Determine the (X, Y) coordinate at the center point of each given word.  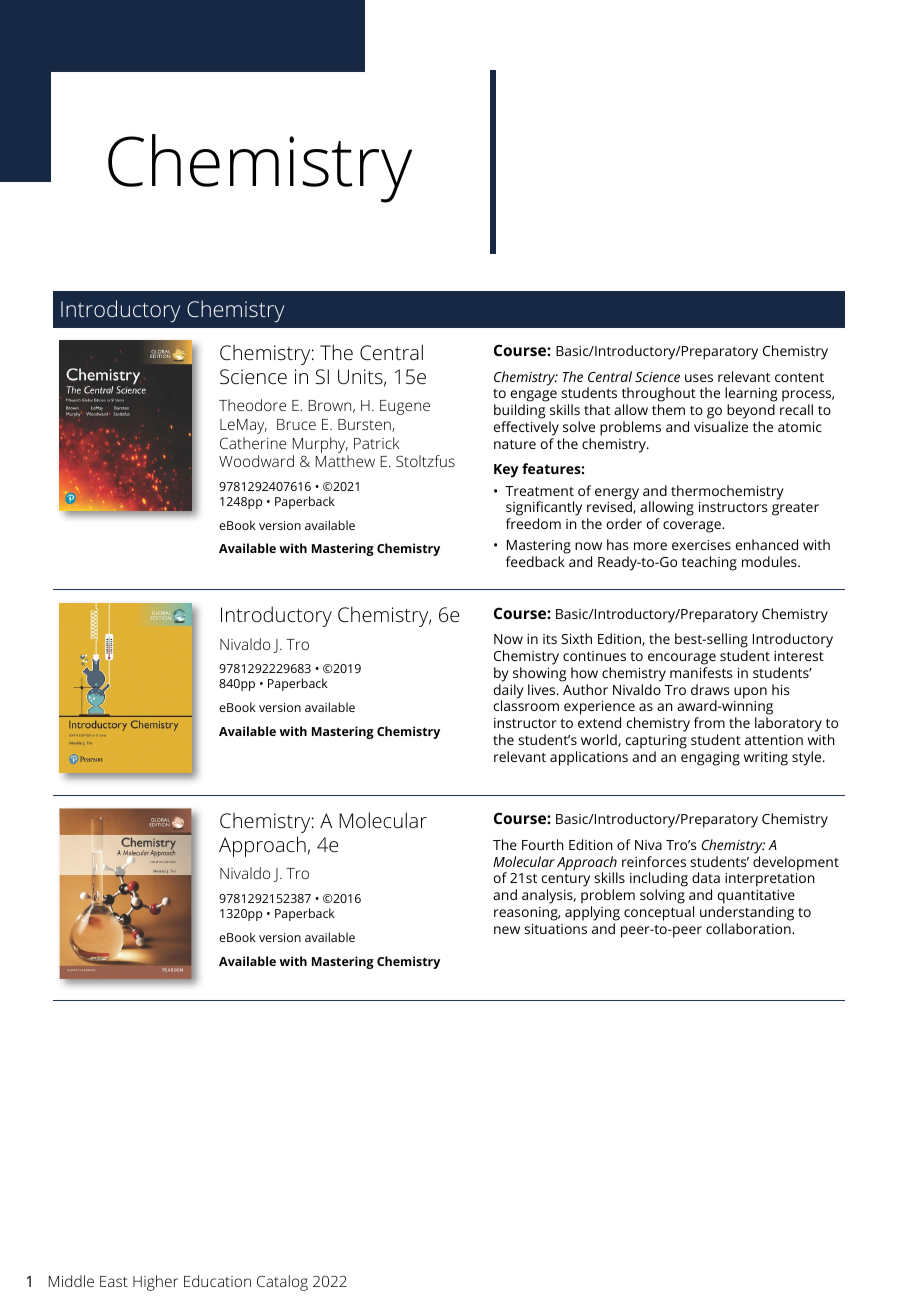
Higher (155, 1283)
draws (710, 689)
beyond (751, 413)
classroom (526, 705)
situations (555, 929)
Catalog (282, 1283)
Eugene (405, 407)
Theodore (252, 405)
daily (509, 692)
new (507, 930)
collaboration (749, 928)
